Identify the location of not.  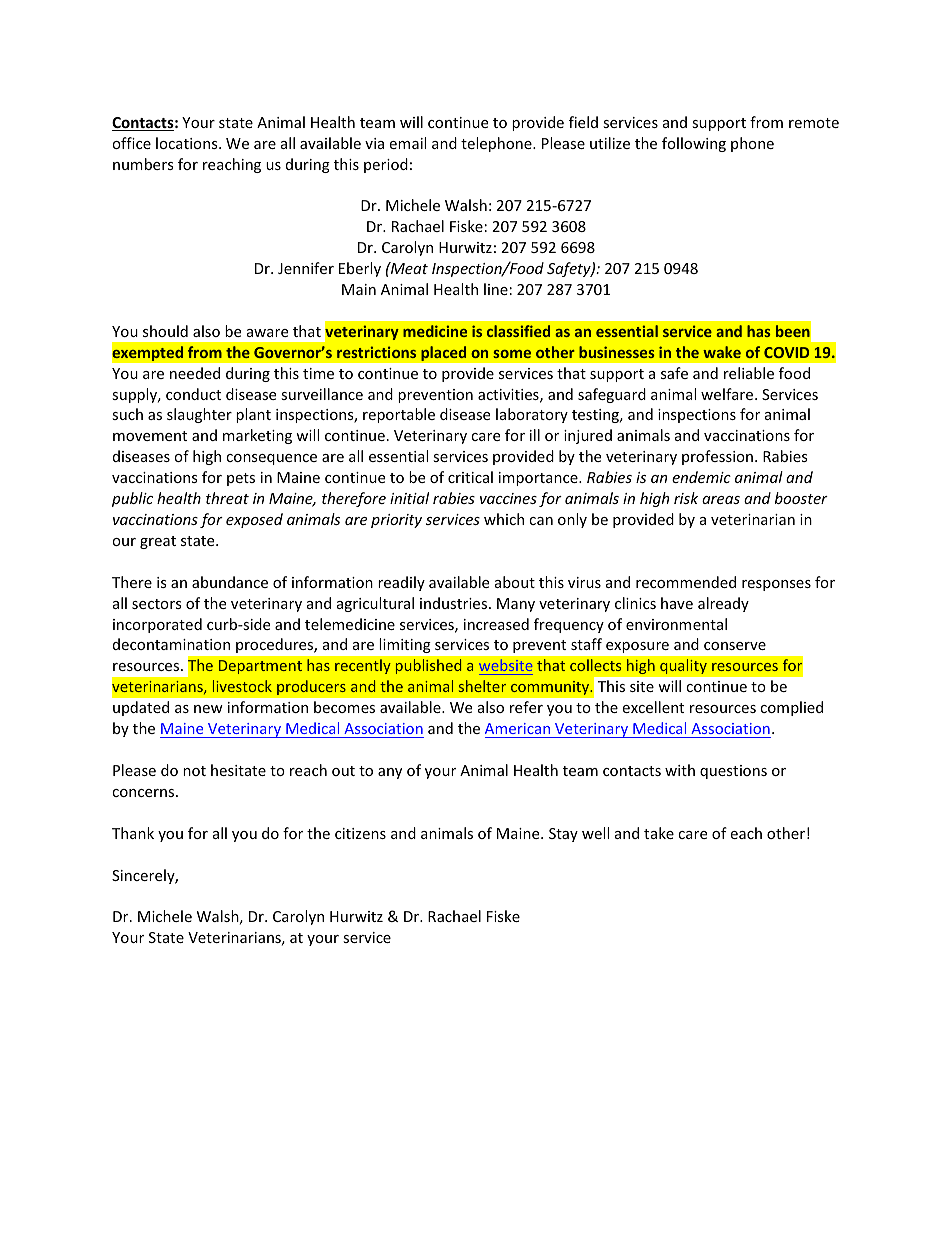
(194, 771).
